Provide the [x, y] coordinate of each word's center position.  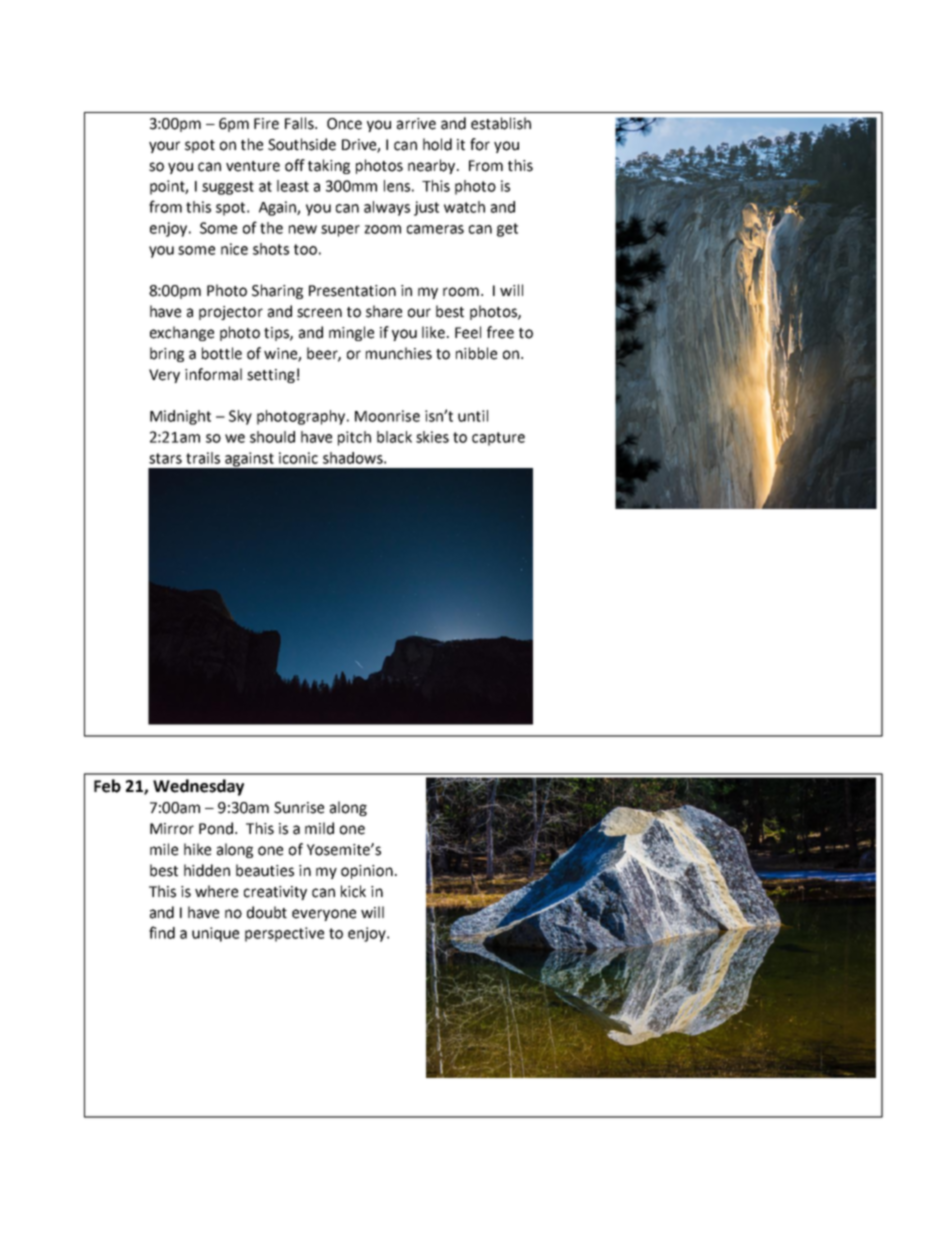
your [164, 147]
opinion [367, 872]
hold [437, 144]
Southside [302, 144]
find [162, 932]
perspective [284, 934]
